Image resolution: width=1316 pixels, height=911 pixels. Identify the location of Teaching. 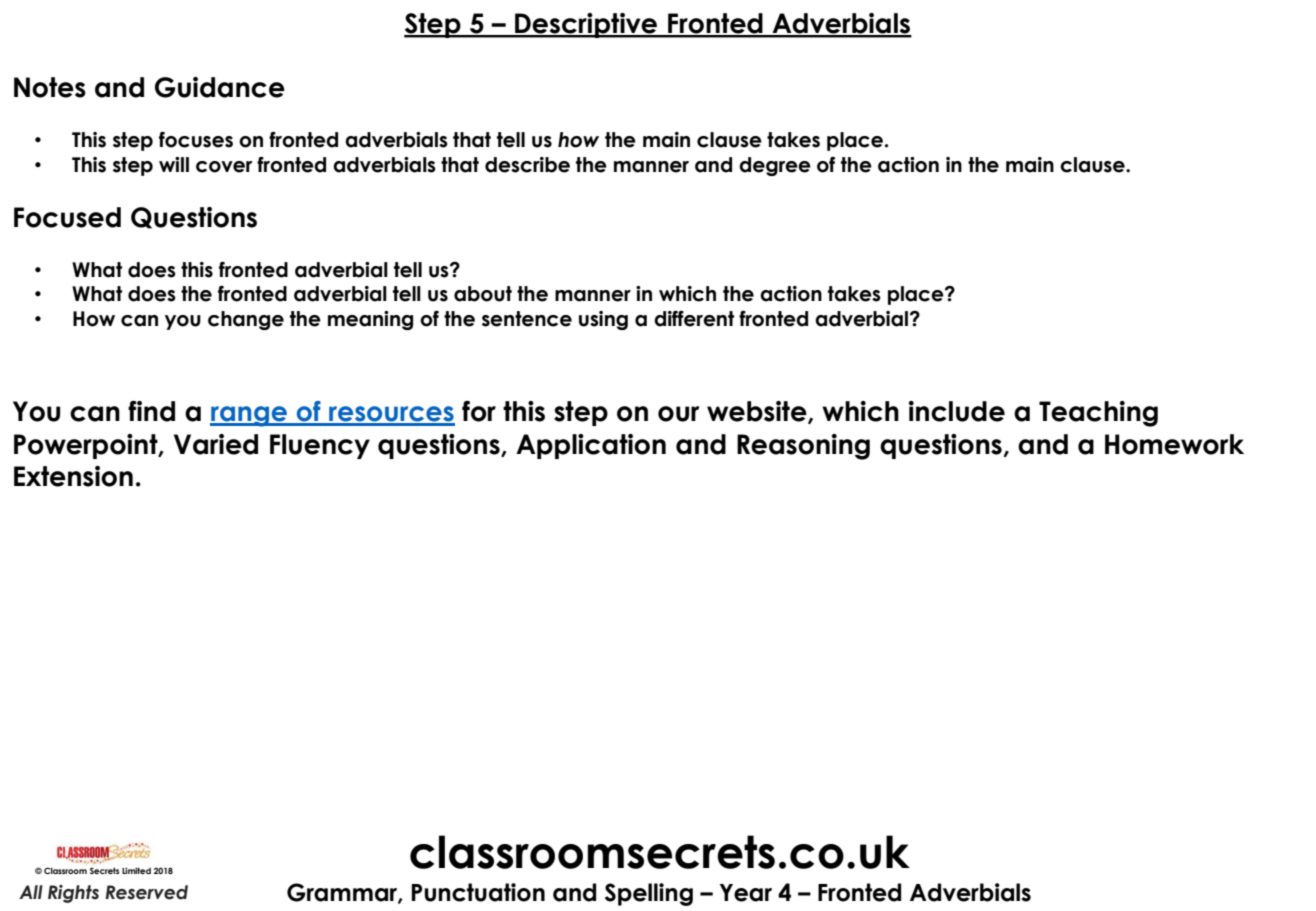
(1098, 414).
